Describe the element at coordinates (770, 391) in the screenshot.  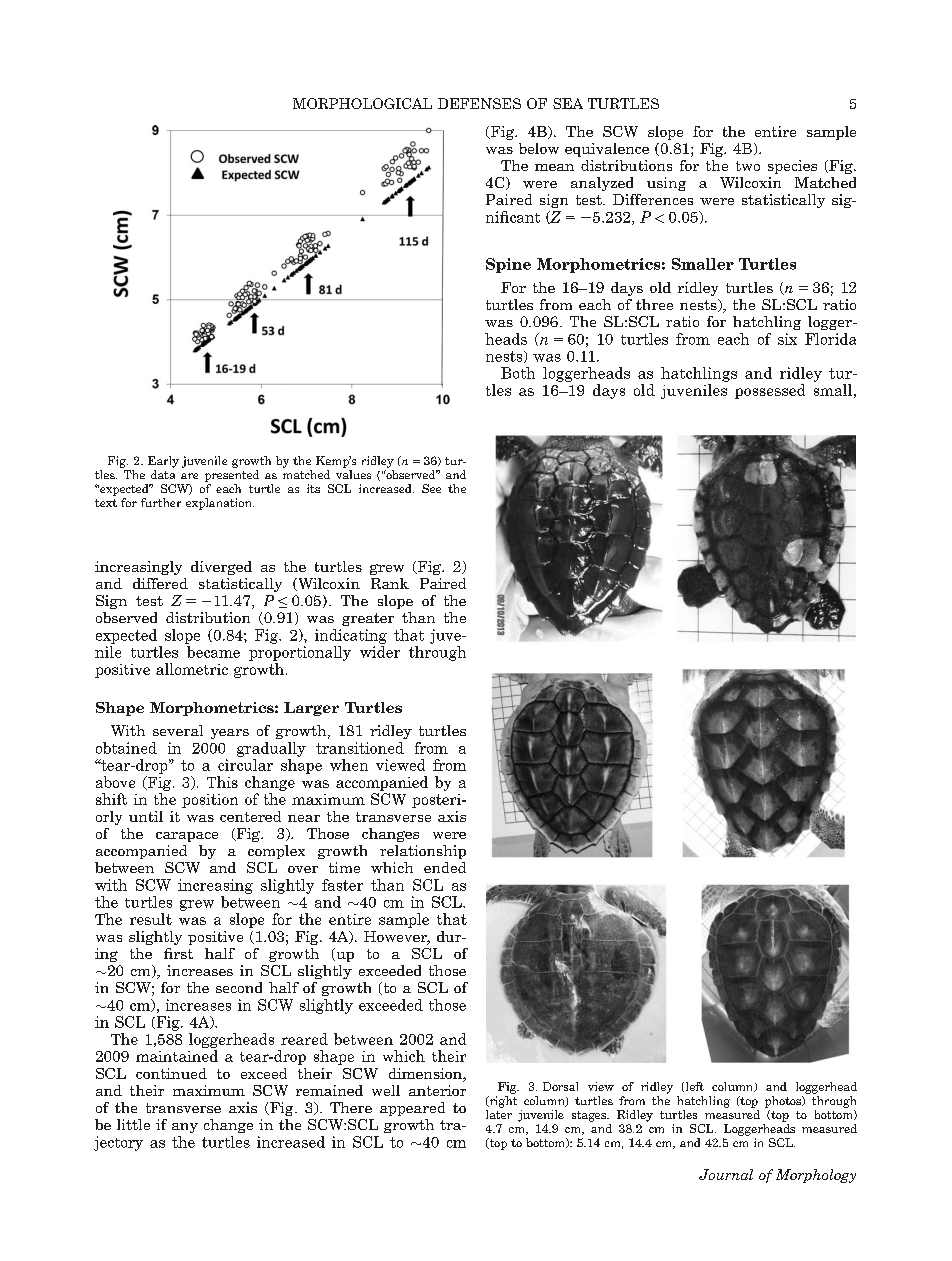
I see `possessed` at that location.
